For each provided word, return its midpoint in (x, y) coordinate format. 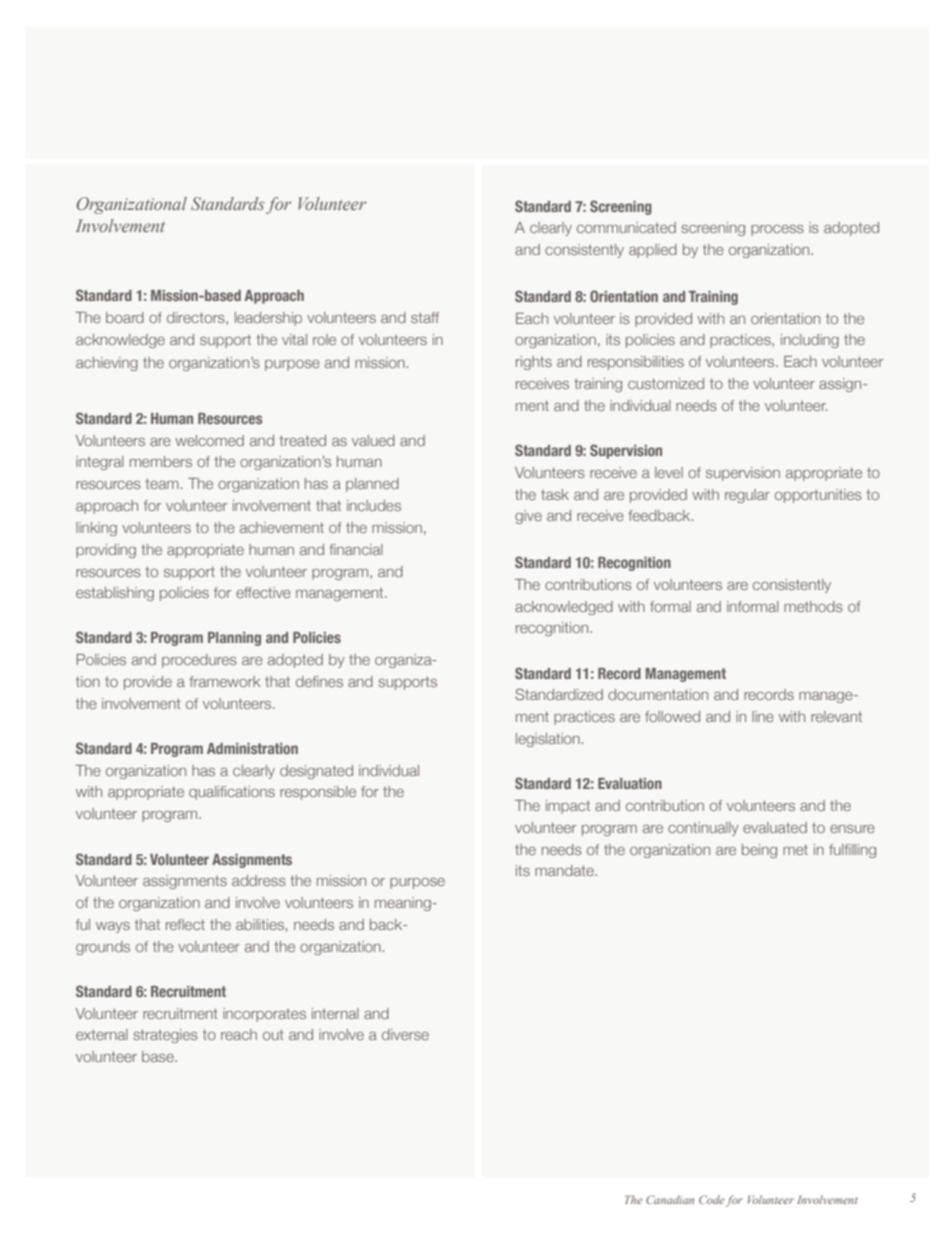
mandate (565, 870)
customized (666, 383)
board (125, 317)
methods (813, 606)
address (259, 880)
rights (534, 363)
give (528, 517)
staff (425, 317)
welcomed (209, 440)
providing (106, 551)
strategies (165, 1036)
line (763, 716)
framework (224, 681)
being (759, 851)
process (777, 230)
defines (319, 681)
